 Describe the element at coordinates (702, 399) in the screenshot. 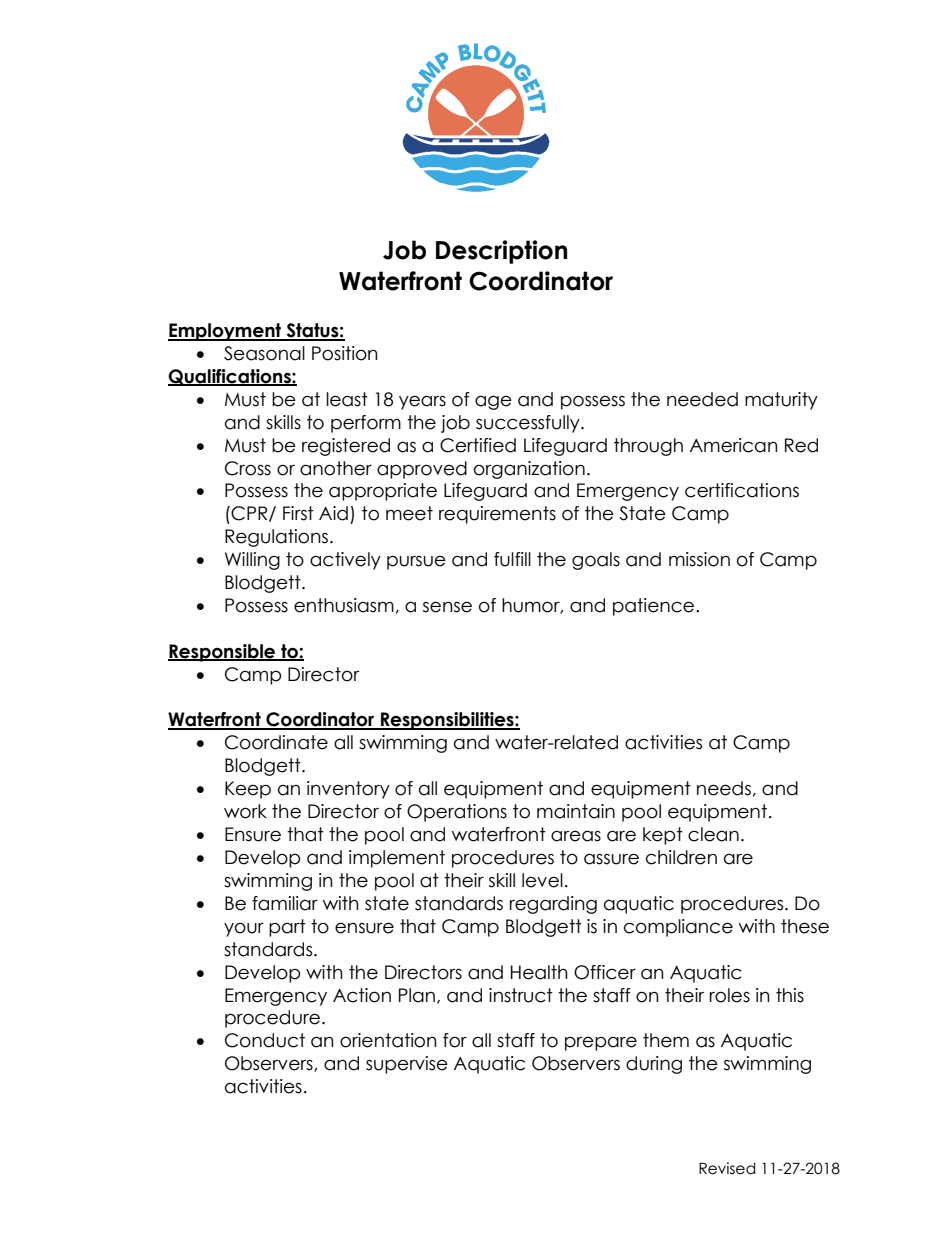

I see `needed` at that location.
